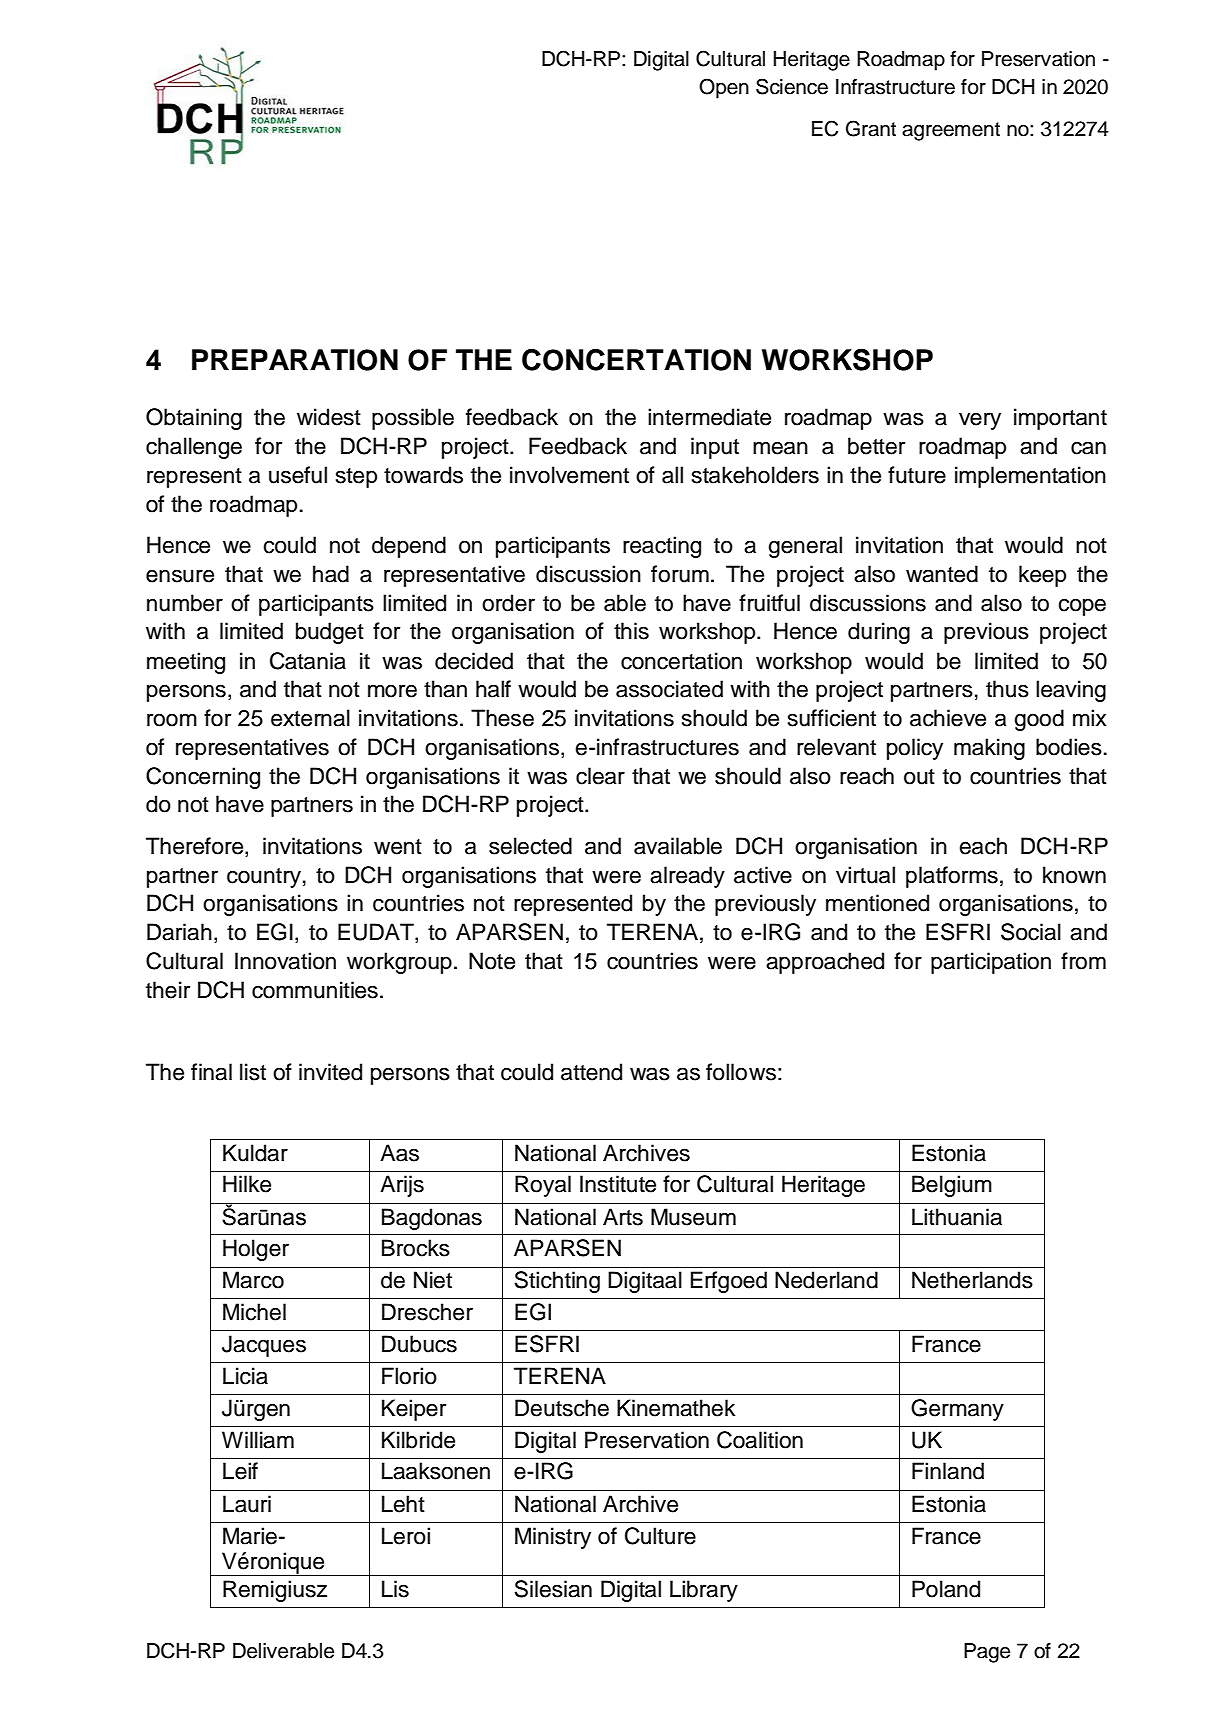 The height and width of the screenshot is (1733, 1225). What do you see at coordinates (623, 1217) in the screenshot?
I see `Arts` at bounding box center [623, 1217].
